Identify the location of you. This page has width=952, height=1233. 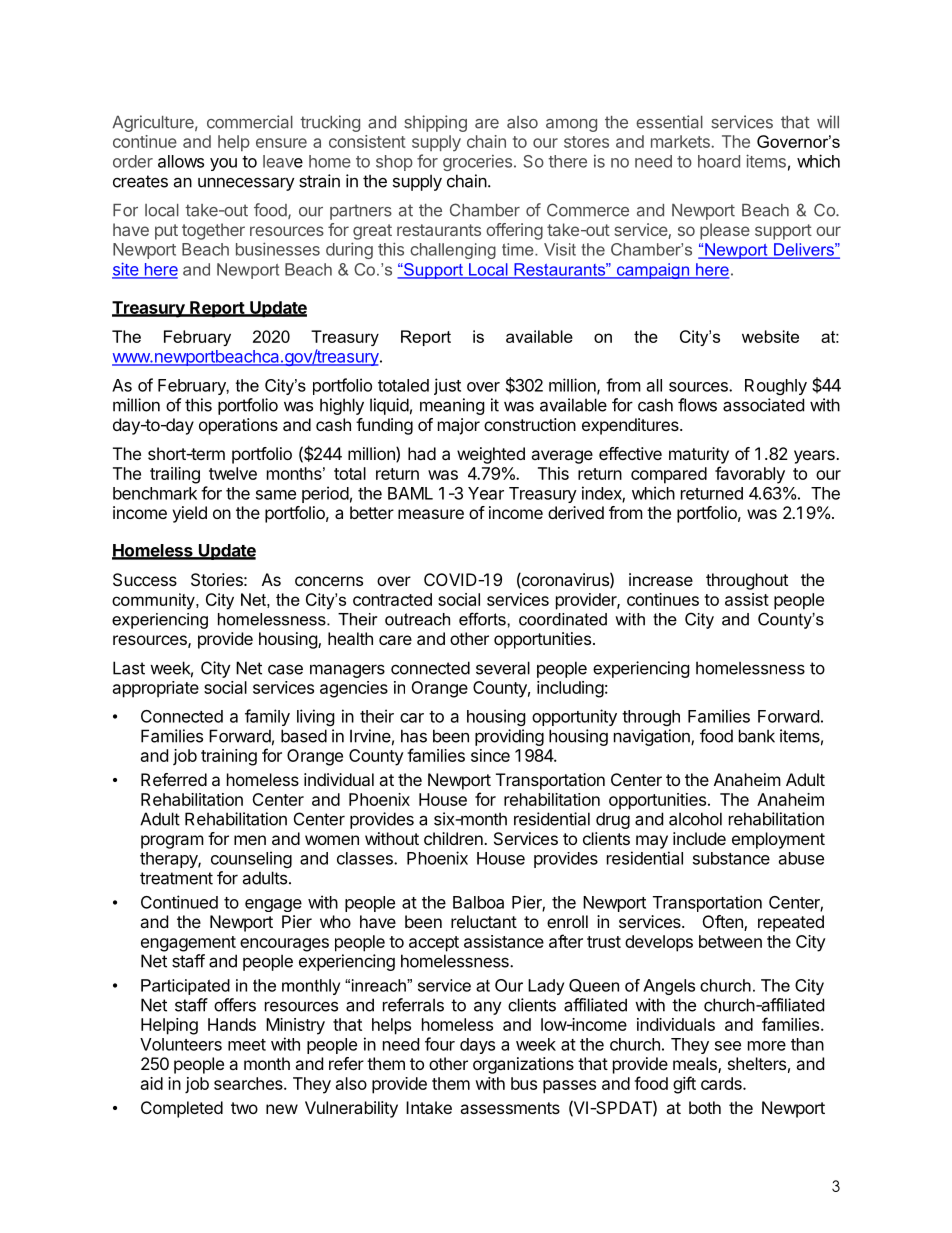
(223, 164).
